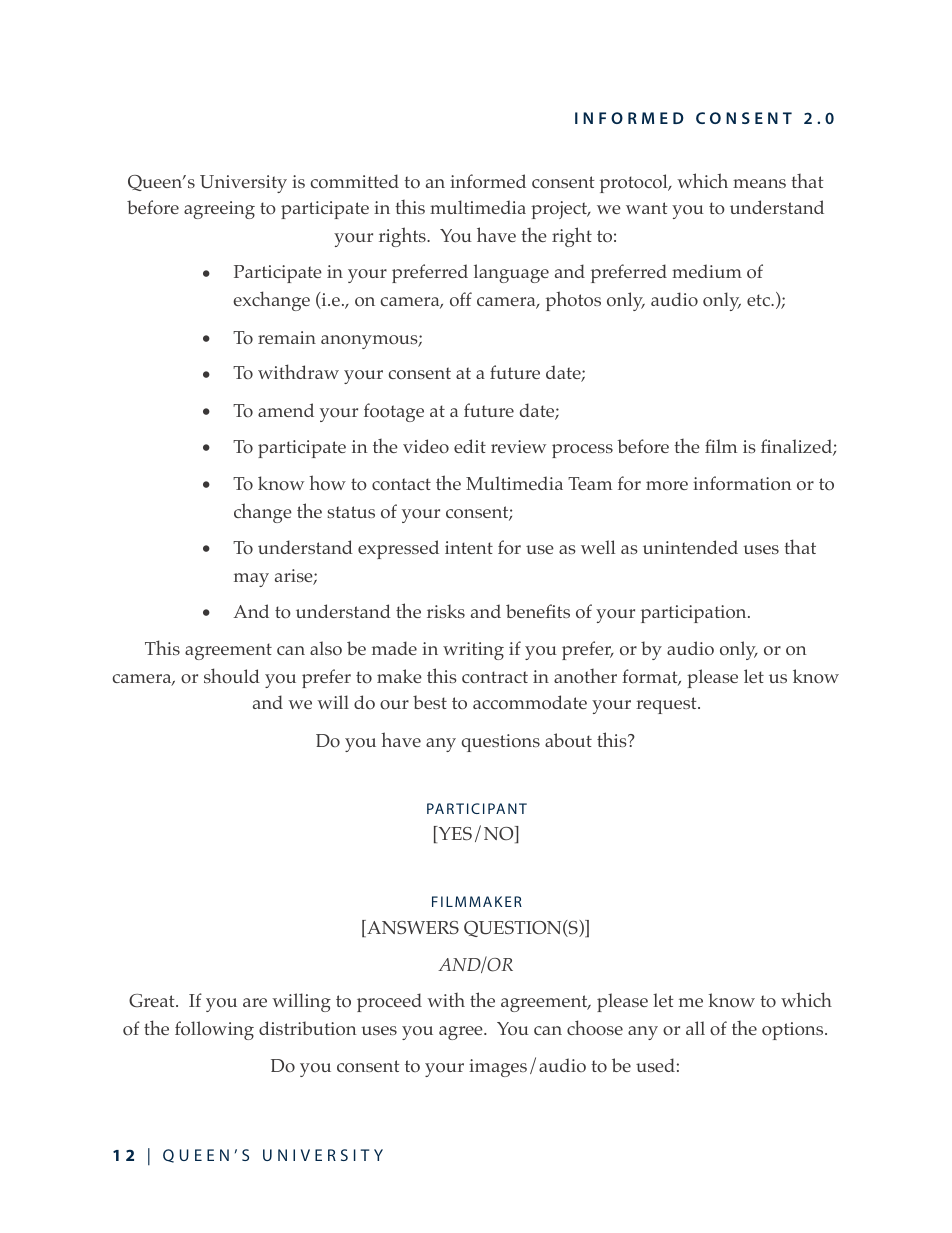 The height and width of the screenshot is (1233, 952). What do you see at coordinates (560, 210) in the screenshot?
I see `project` at bounding box center [560, 210].
